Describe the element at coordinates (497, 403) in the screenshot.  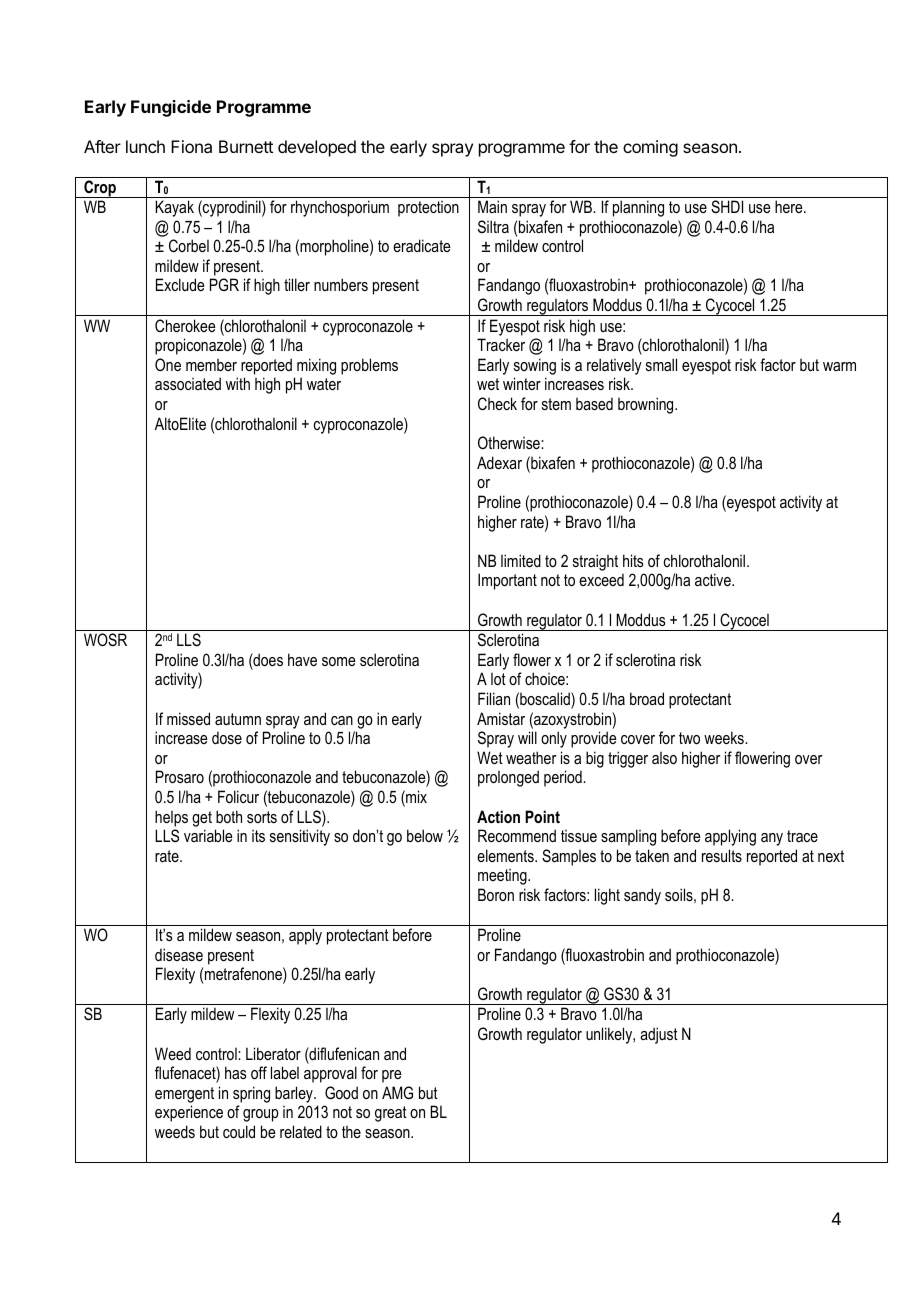
I see `Check` at that location.
